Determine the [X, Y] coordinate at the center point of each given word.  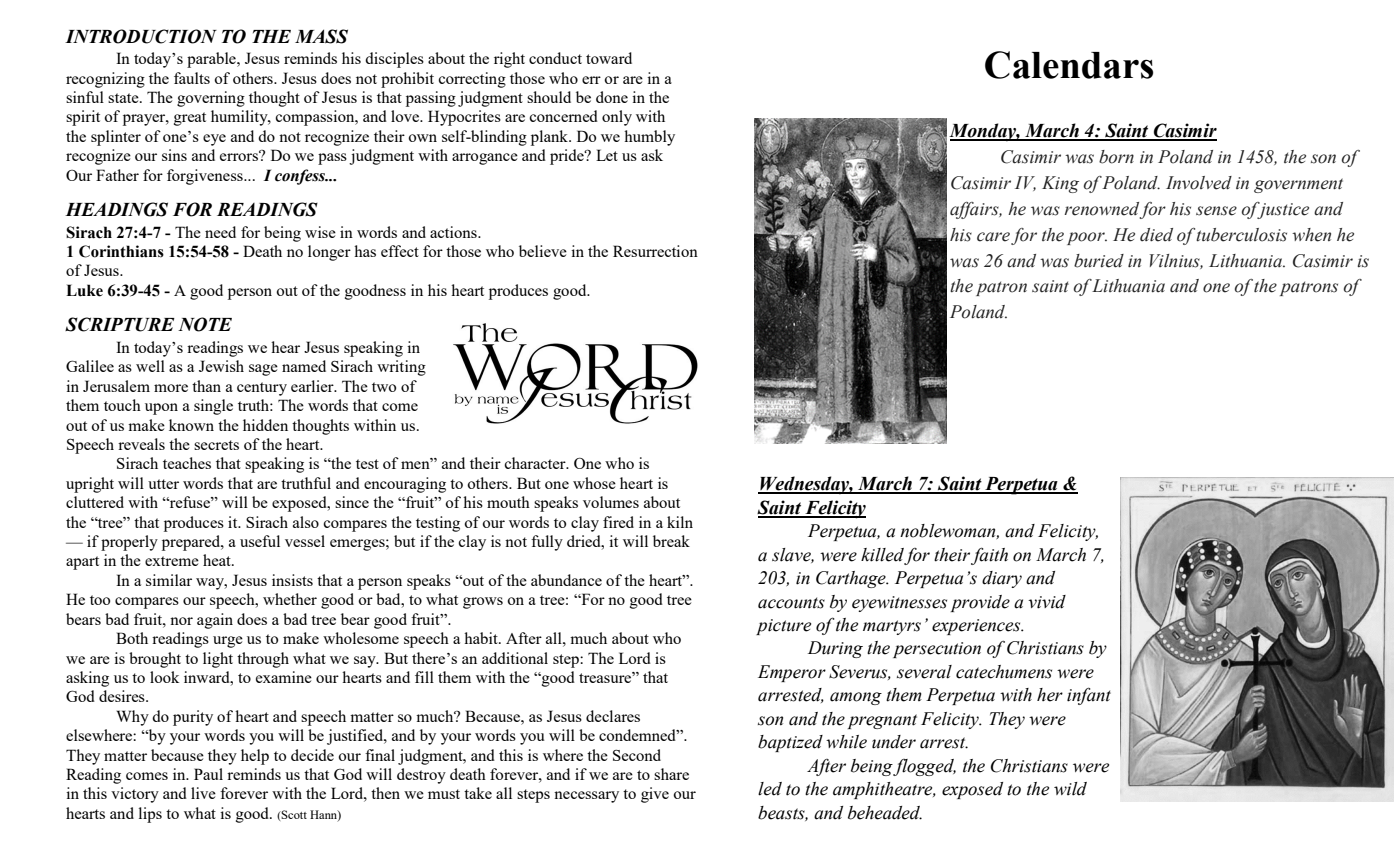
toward [609, 58]
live [203, 793]
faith [989, 556]
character [536, 463]
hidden [265, 425]
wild [1070, 789]
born [1116, 157]
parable [212, 60]
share [671, 774]
